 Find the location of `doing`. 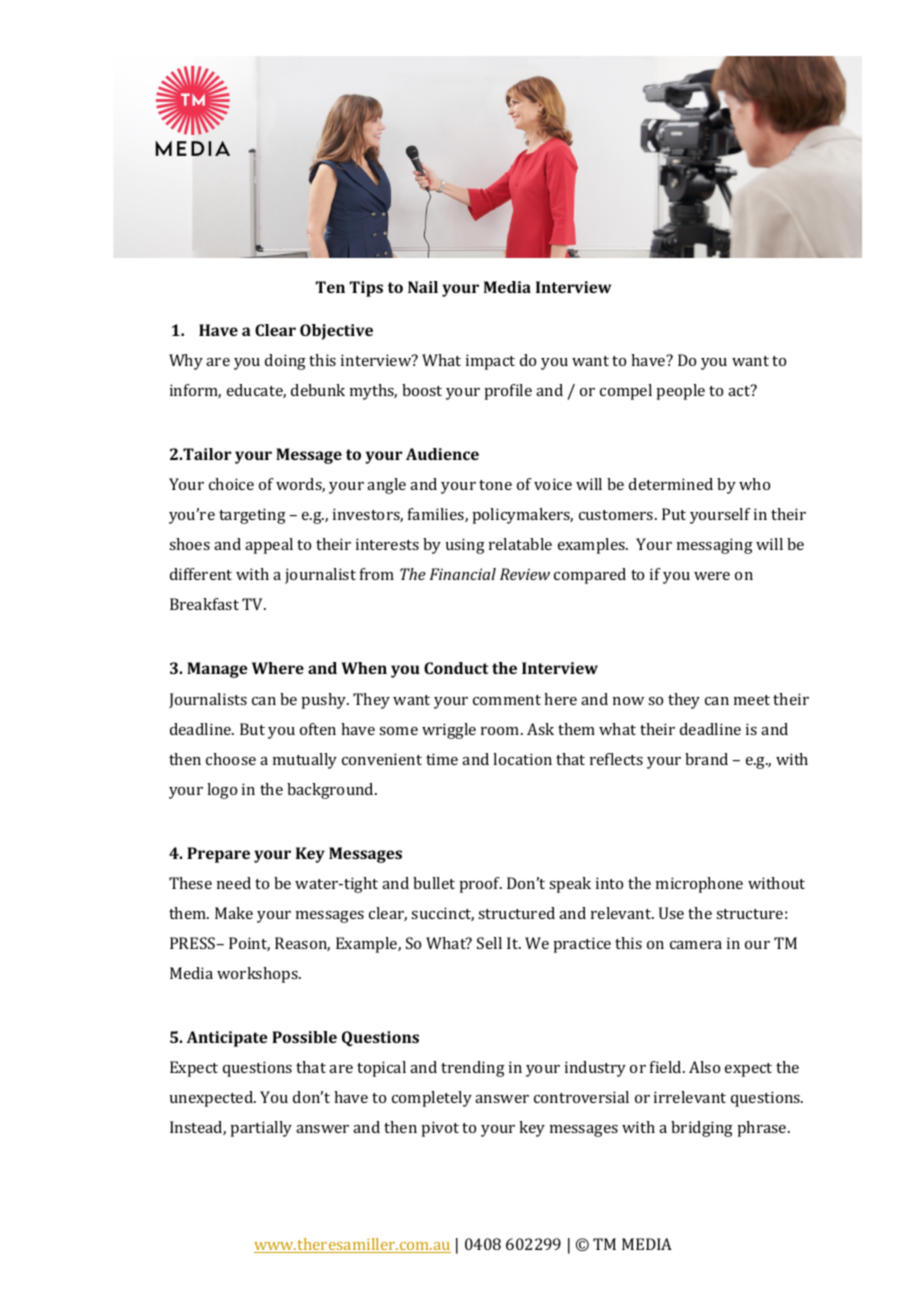

doing is located at coordinates (285, 362).
